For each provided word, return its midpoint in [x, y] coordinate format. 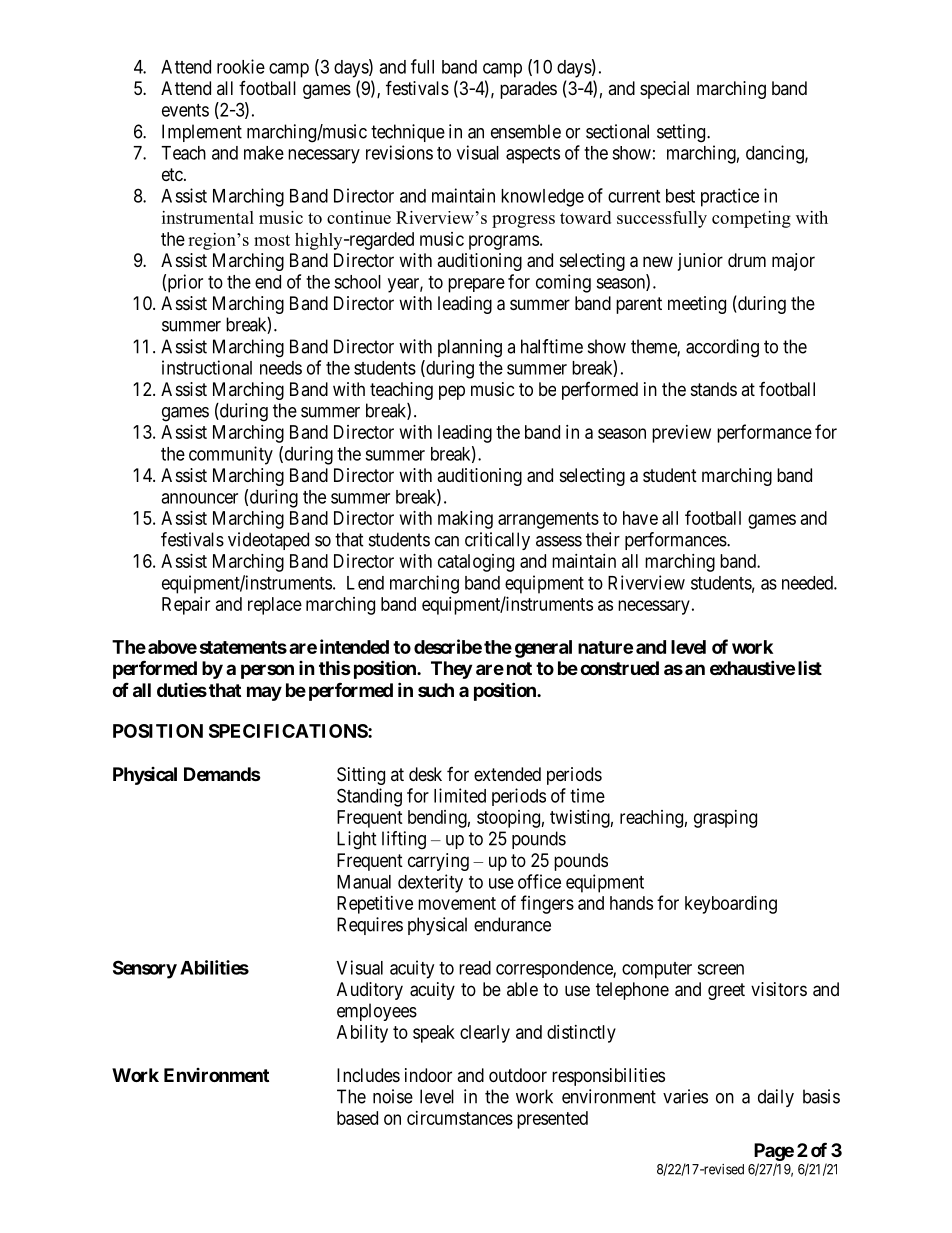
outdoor [518, 1075]
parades [528, 90]
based [357, 1118]
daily [776, 1098]
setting [682, 133]
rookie [241, 66]
